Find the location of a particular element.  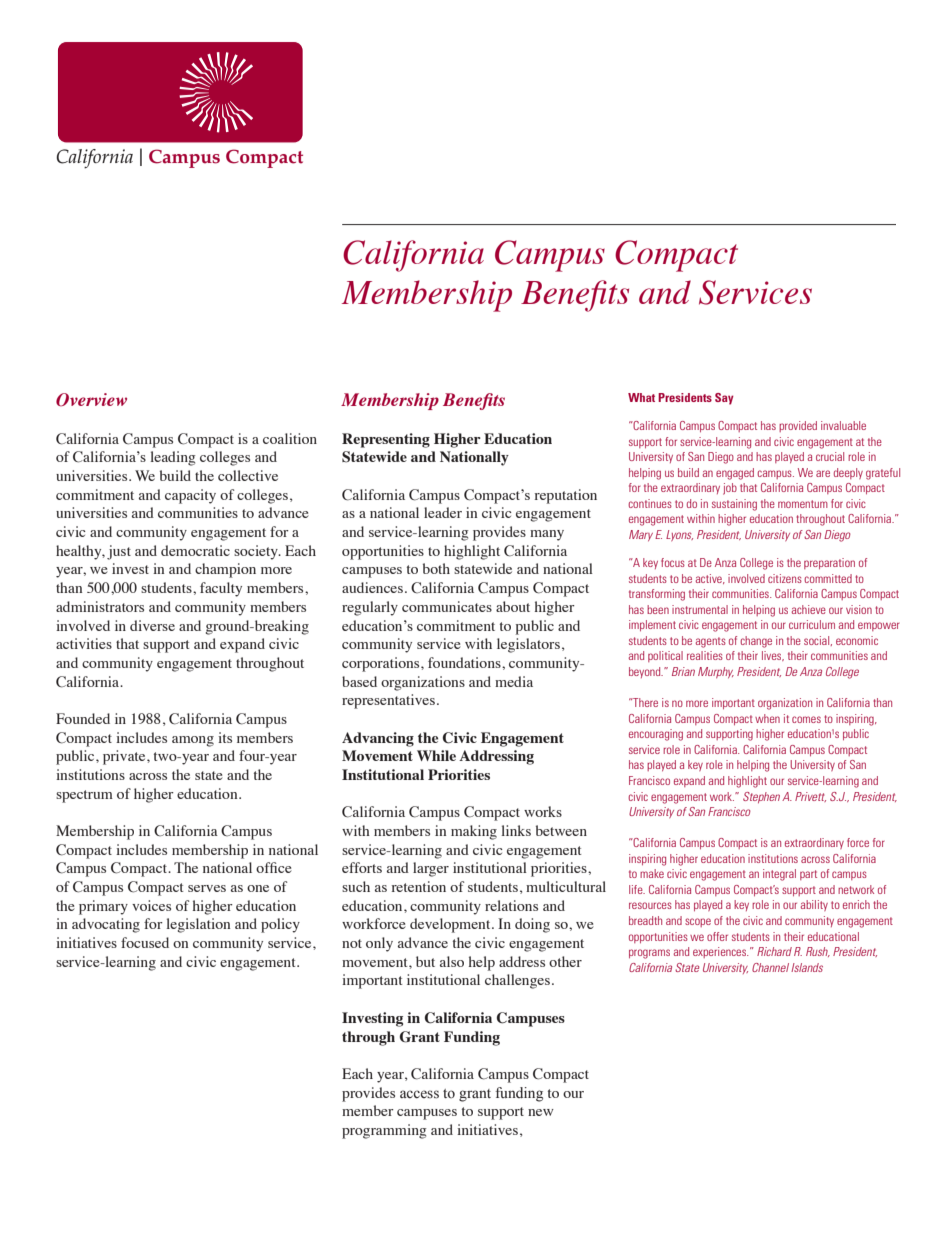

serves is located at coordinates (207, 888).
